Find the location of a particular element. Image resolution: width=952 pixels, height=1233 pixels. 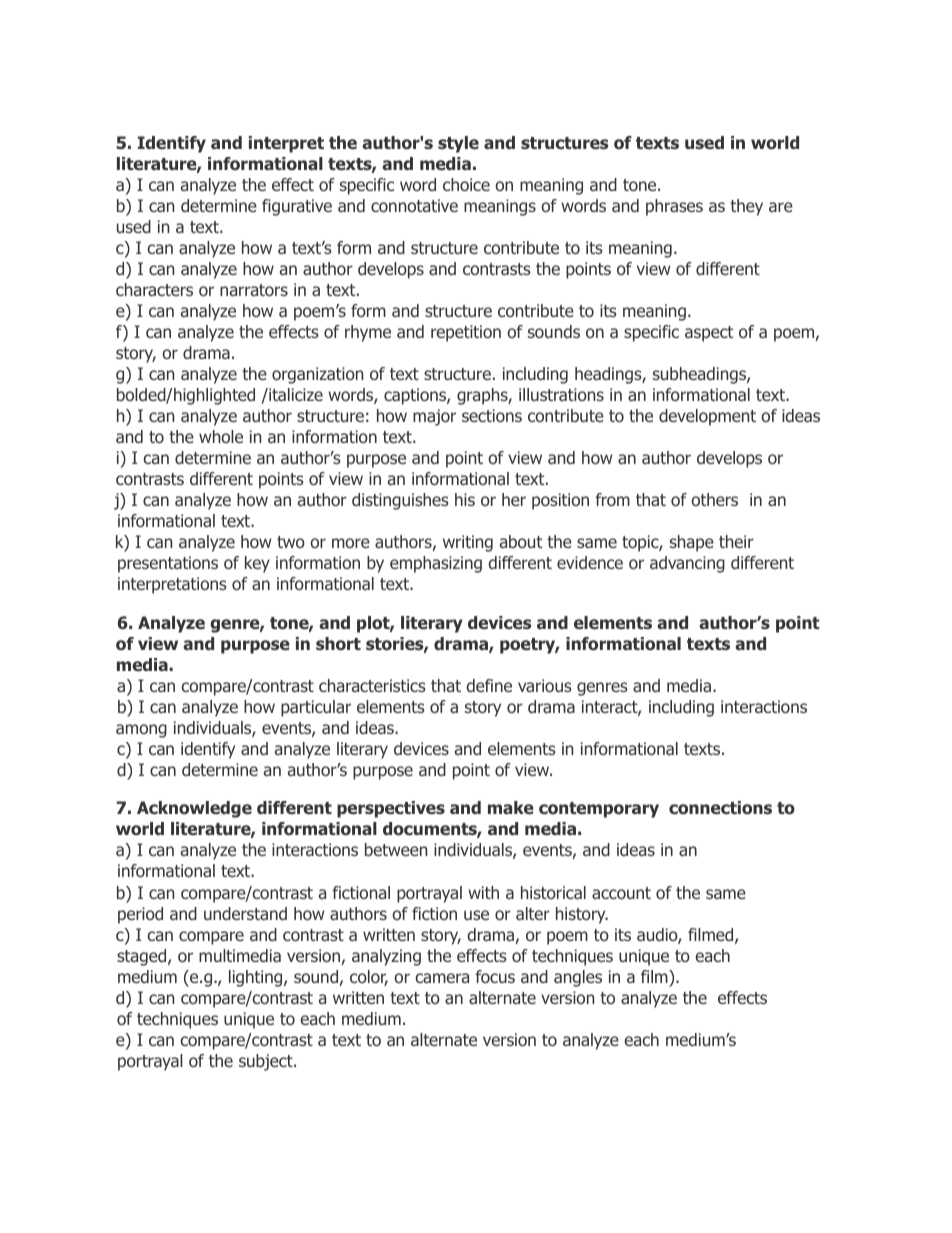

connections is located at coordinates (720, 808).
